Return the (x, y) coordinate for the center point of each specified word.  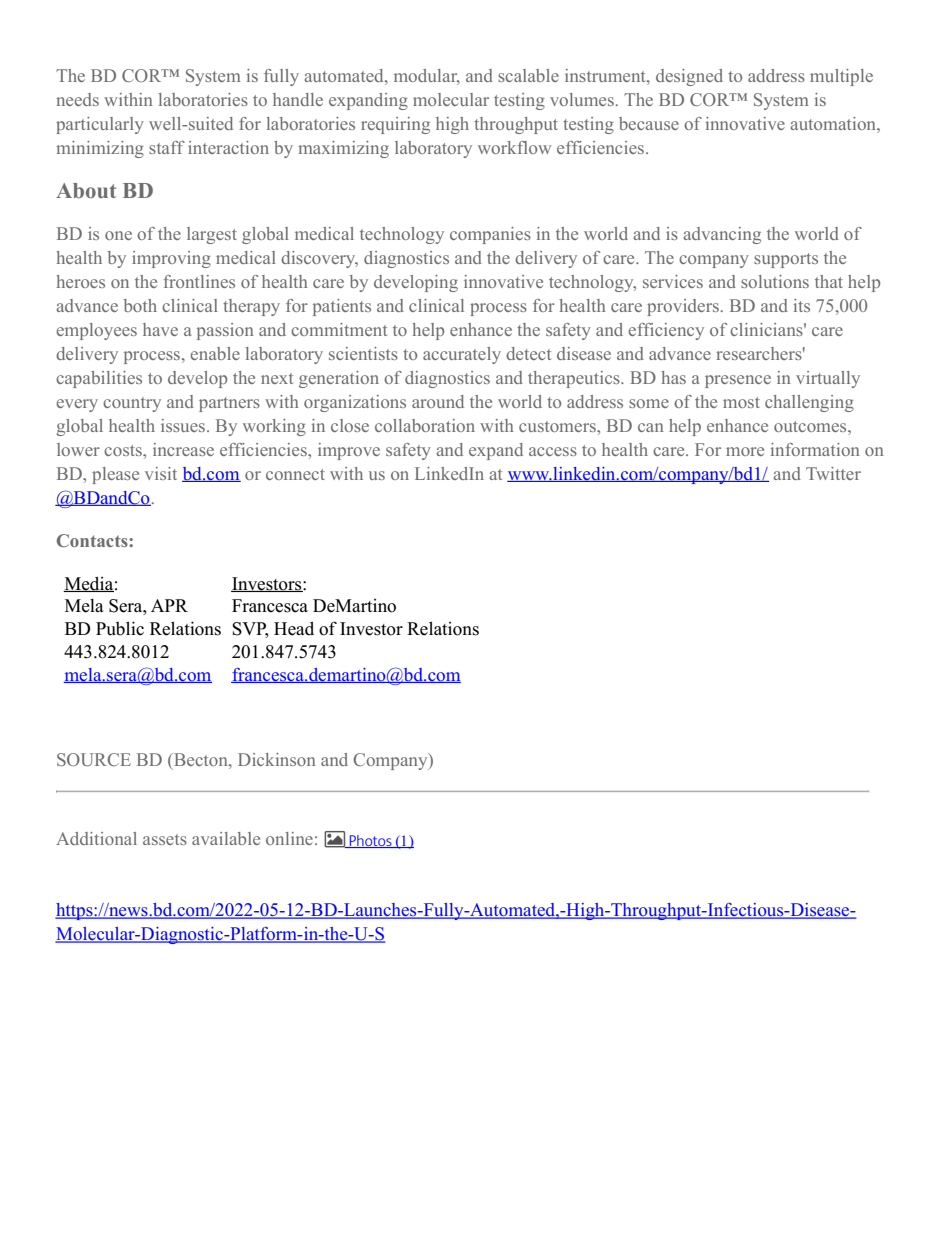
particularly (100, 125)
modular (427, 77)
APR (169, 605)
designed (689, 77)
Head (294, 628)
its (802, 305)
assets (165, 839)
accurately (462, 355)
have (160, 329)
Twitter (833, 473)
